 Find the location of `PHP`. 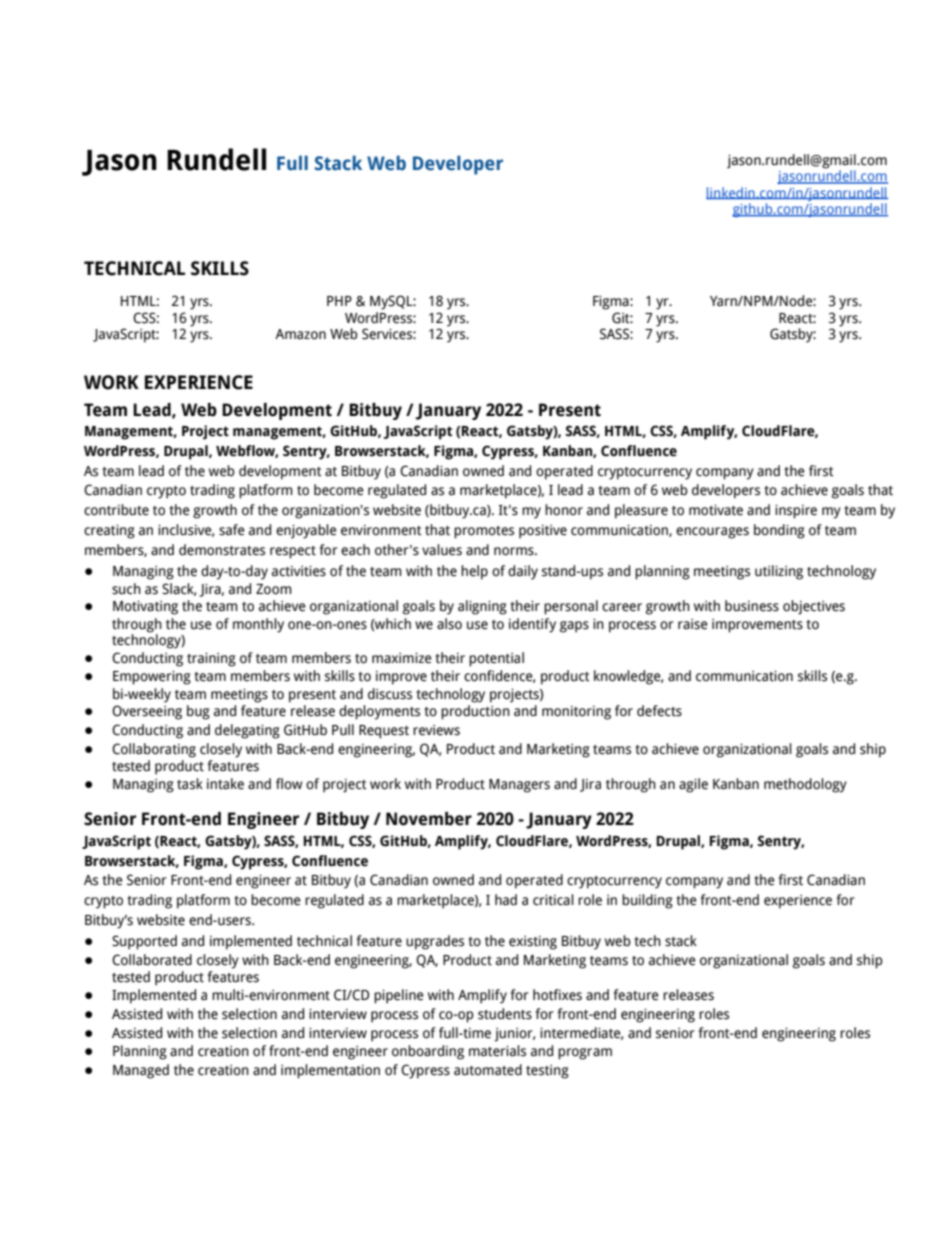

PHP is located at coordinates (339, 301).
